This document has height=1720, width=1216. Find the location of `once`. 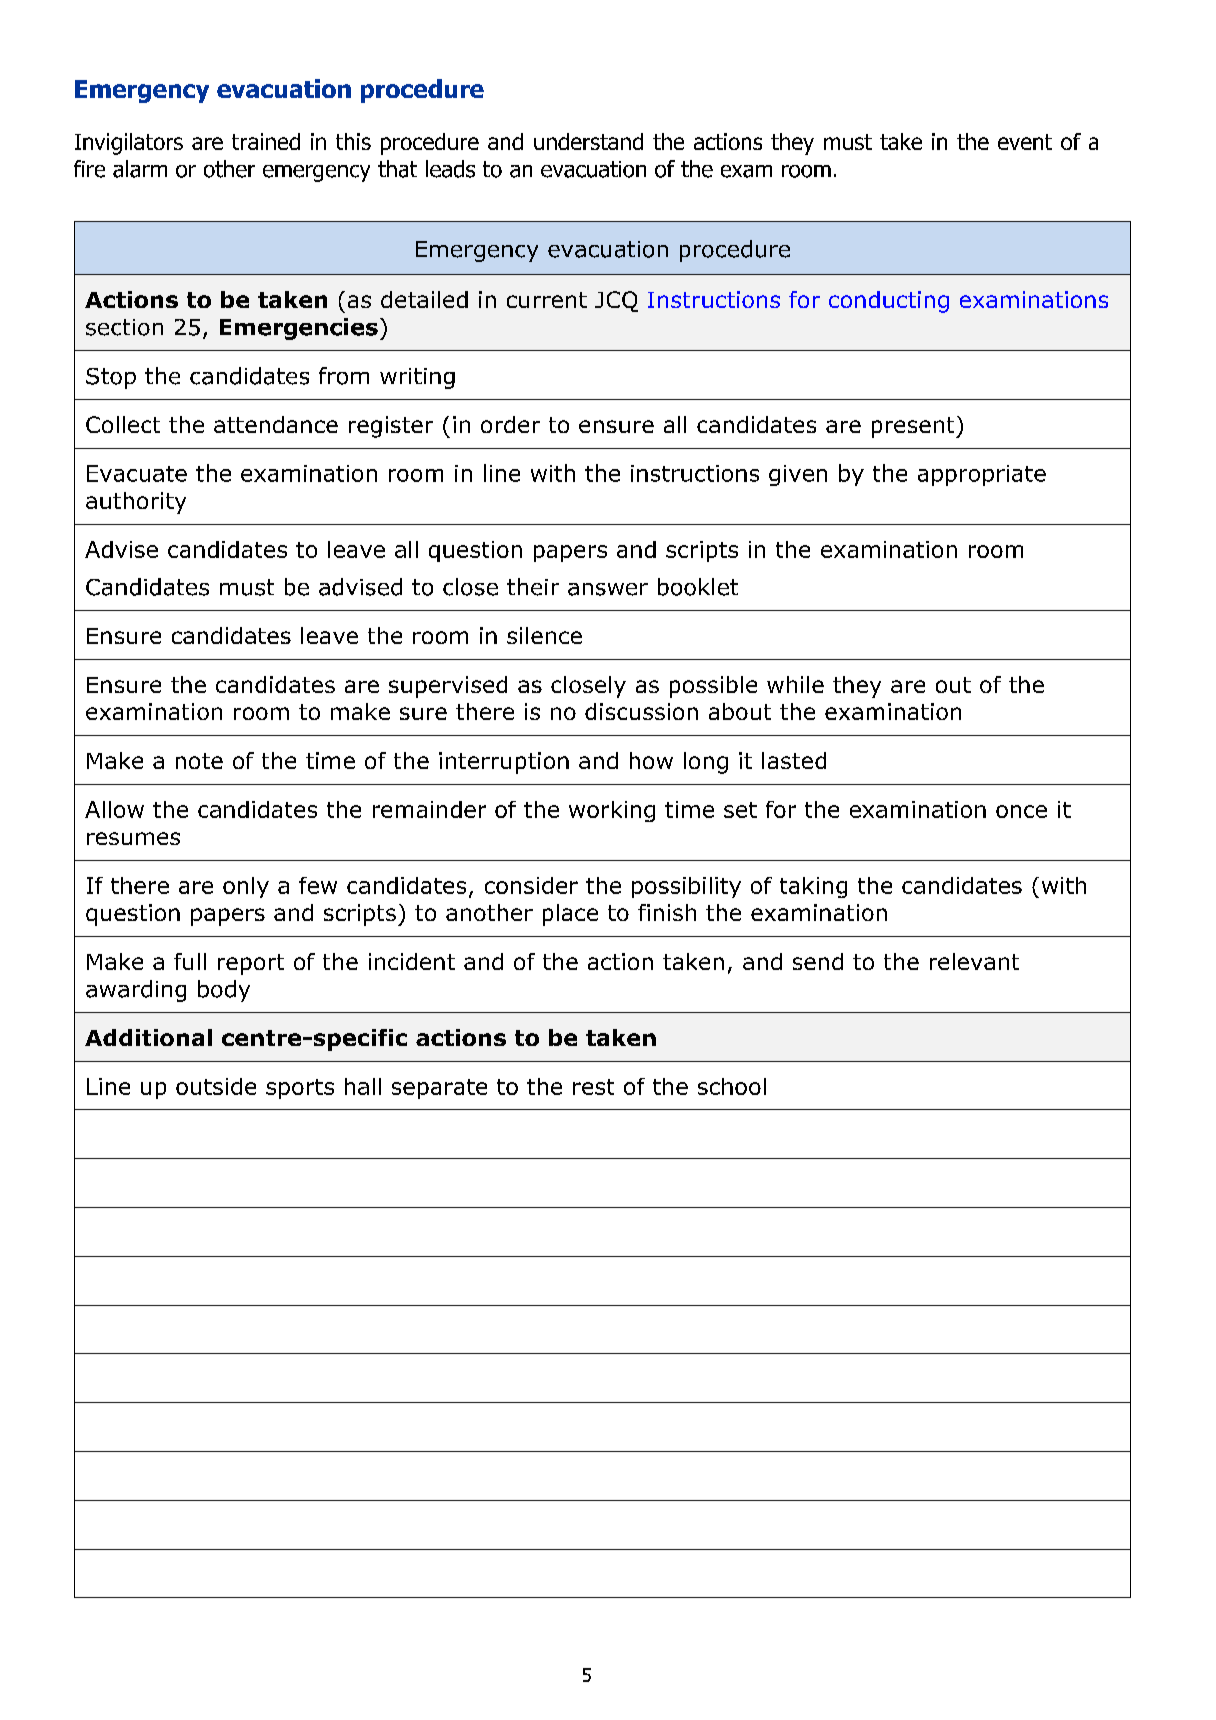

once is located at coordinates (1021, 811).
